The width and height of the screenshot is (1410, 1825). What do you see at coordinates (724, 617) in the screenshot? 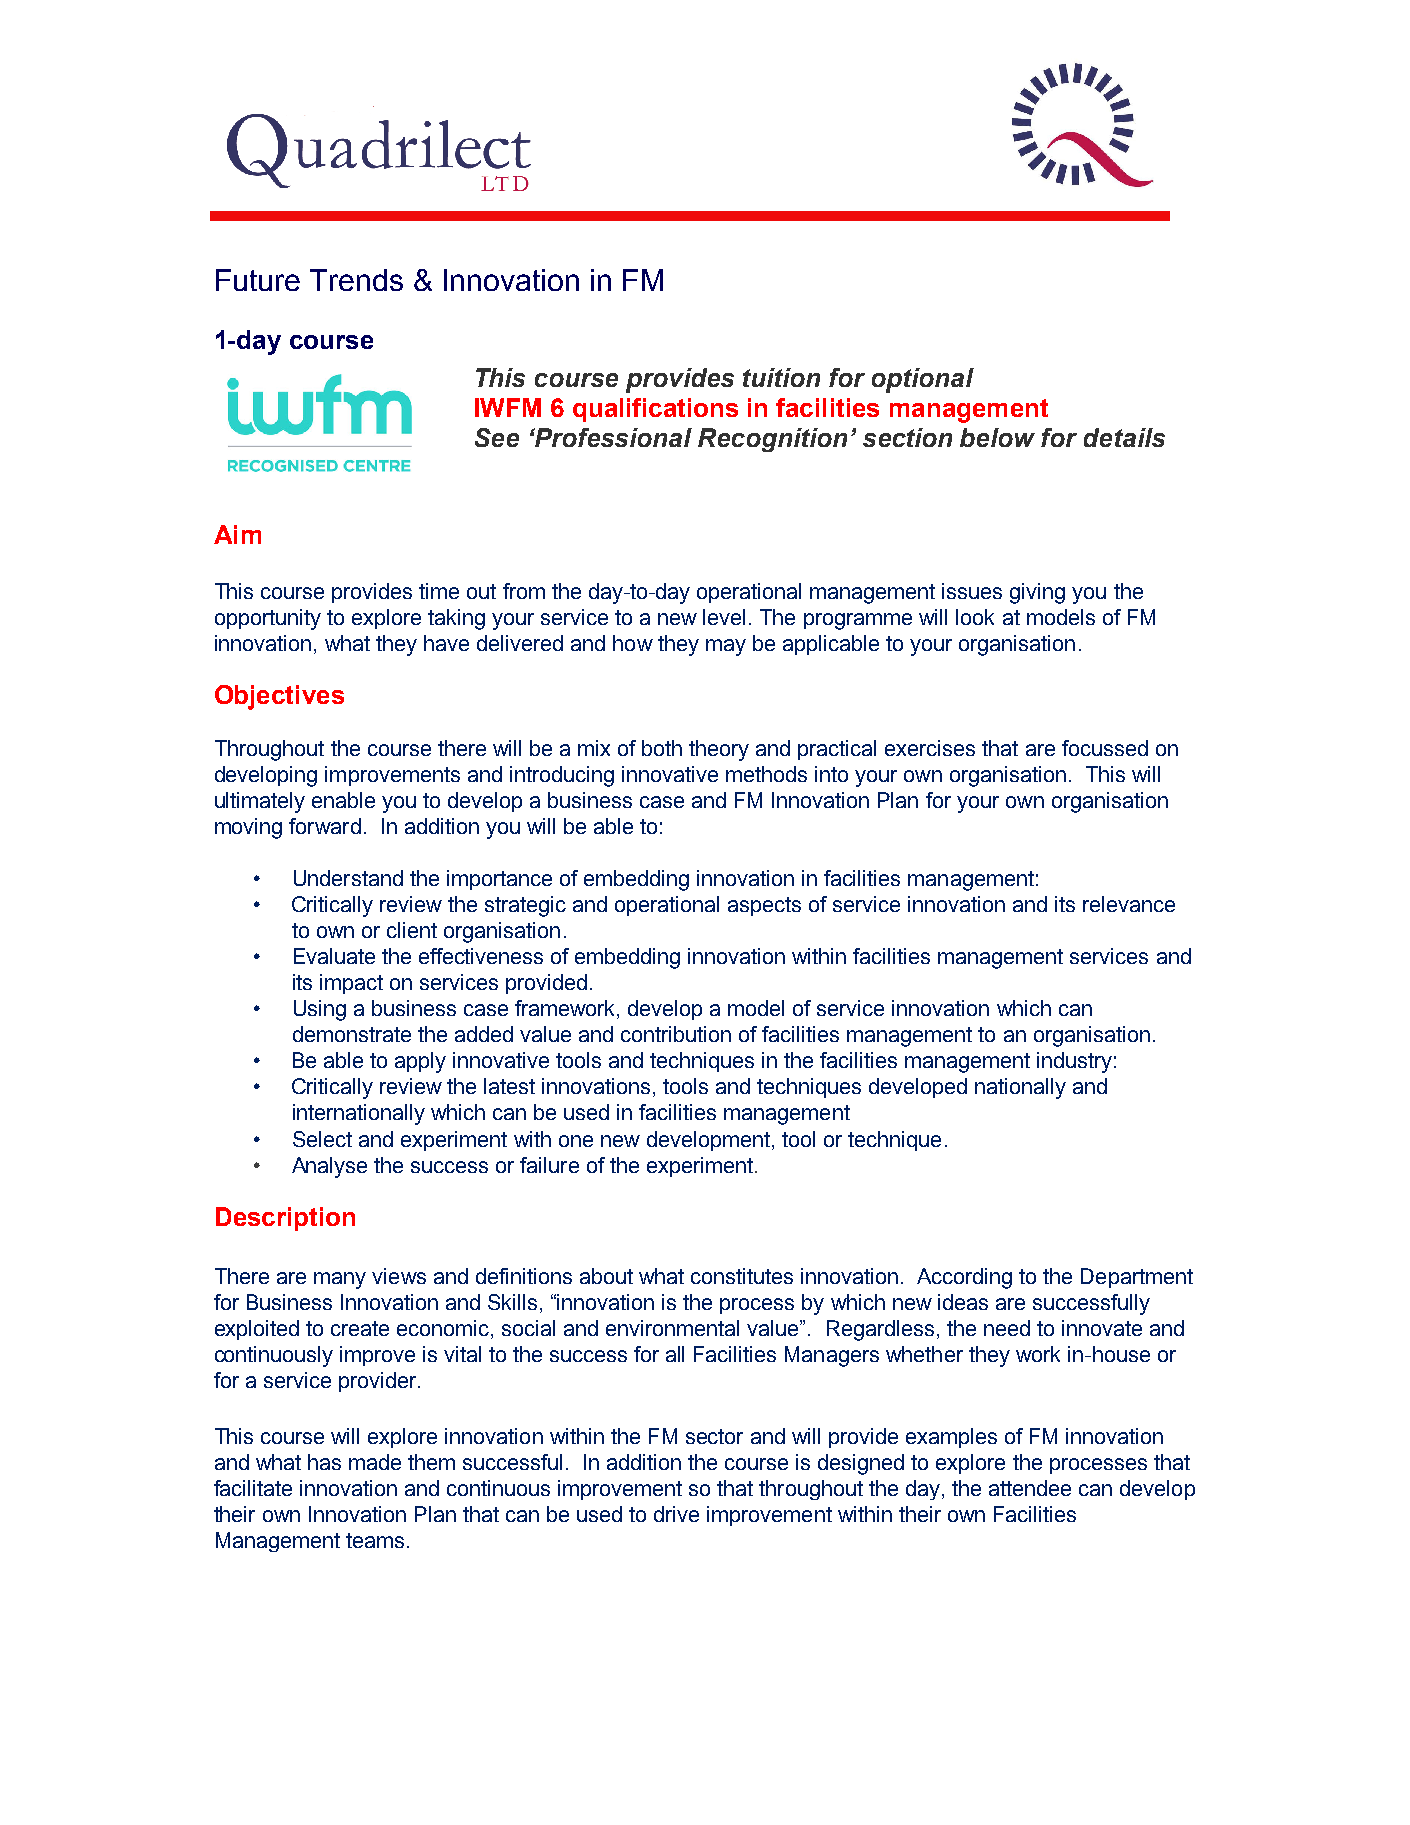
I see `level` at bounding box center [724, 617].
